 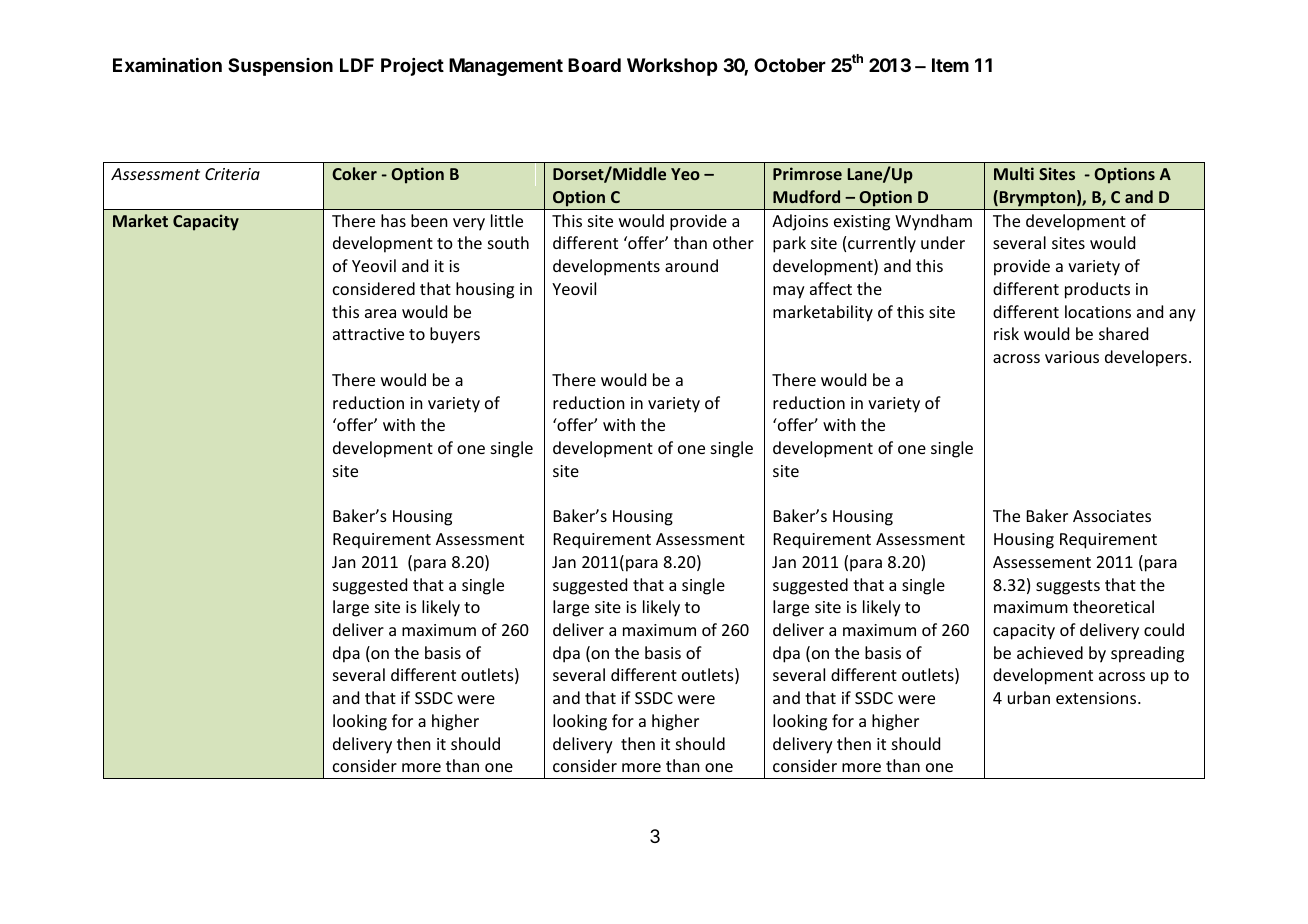 I want to click on urban, so click(x=1029, y=697).
